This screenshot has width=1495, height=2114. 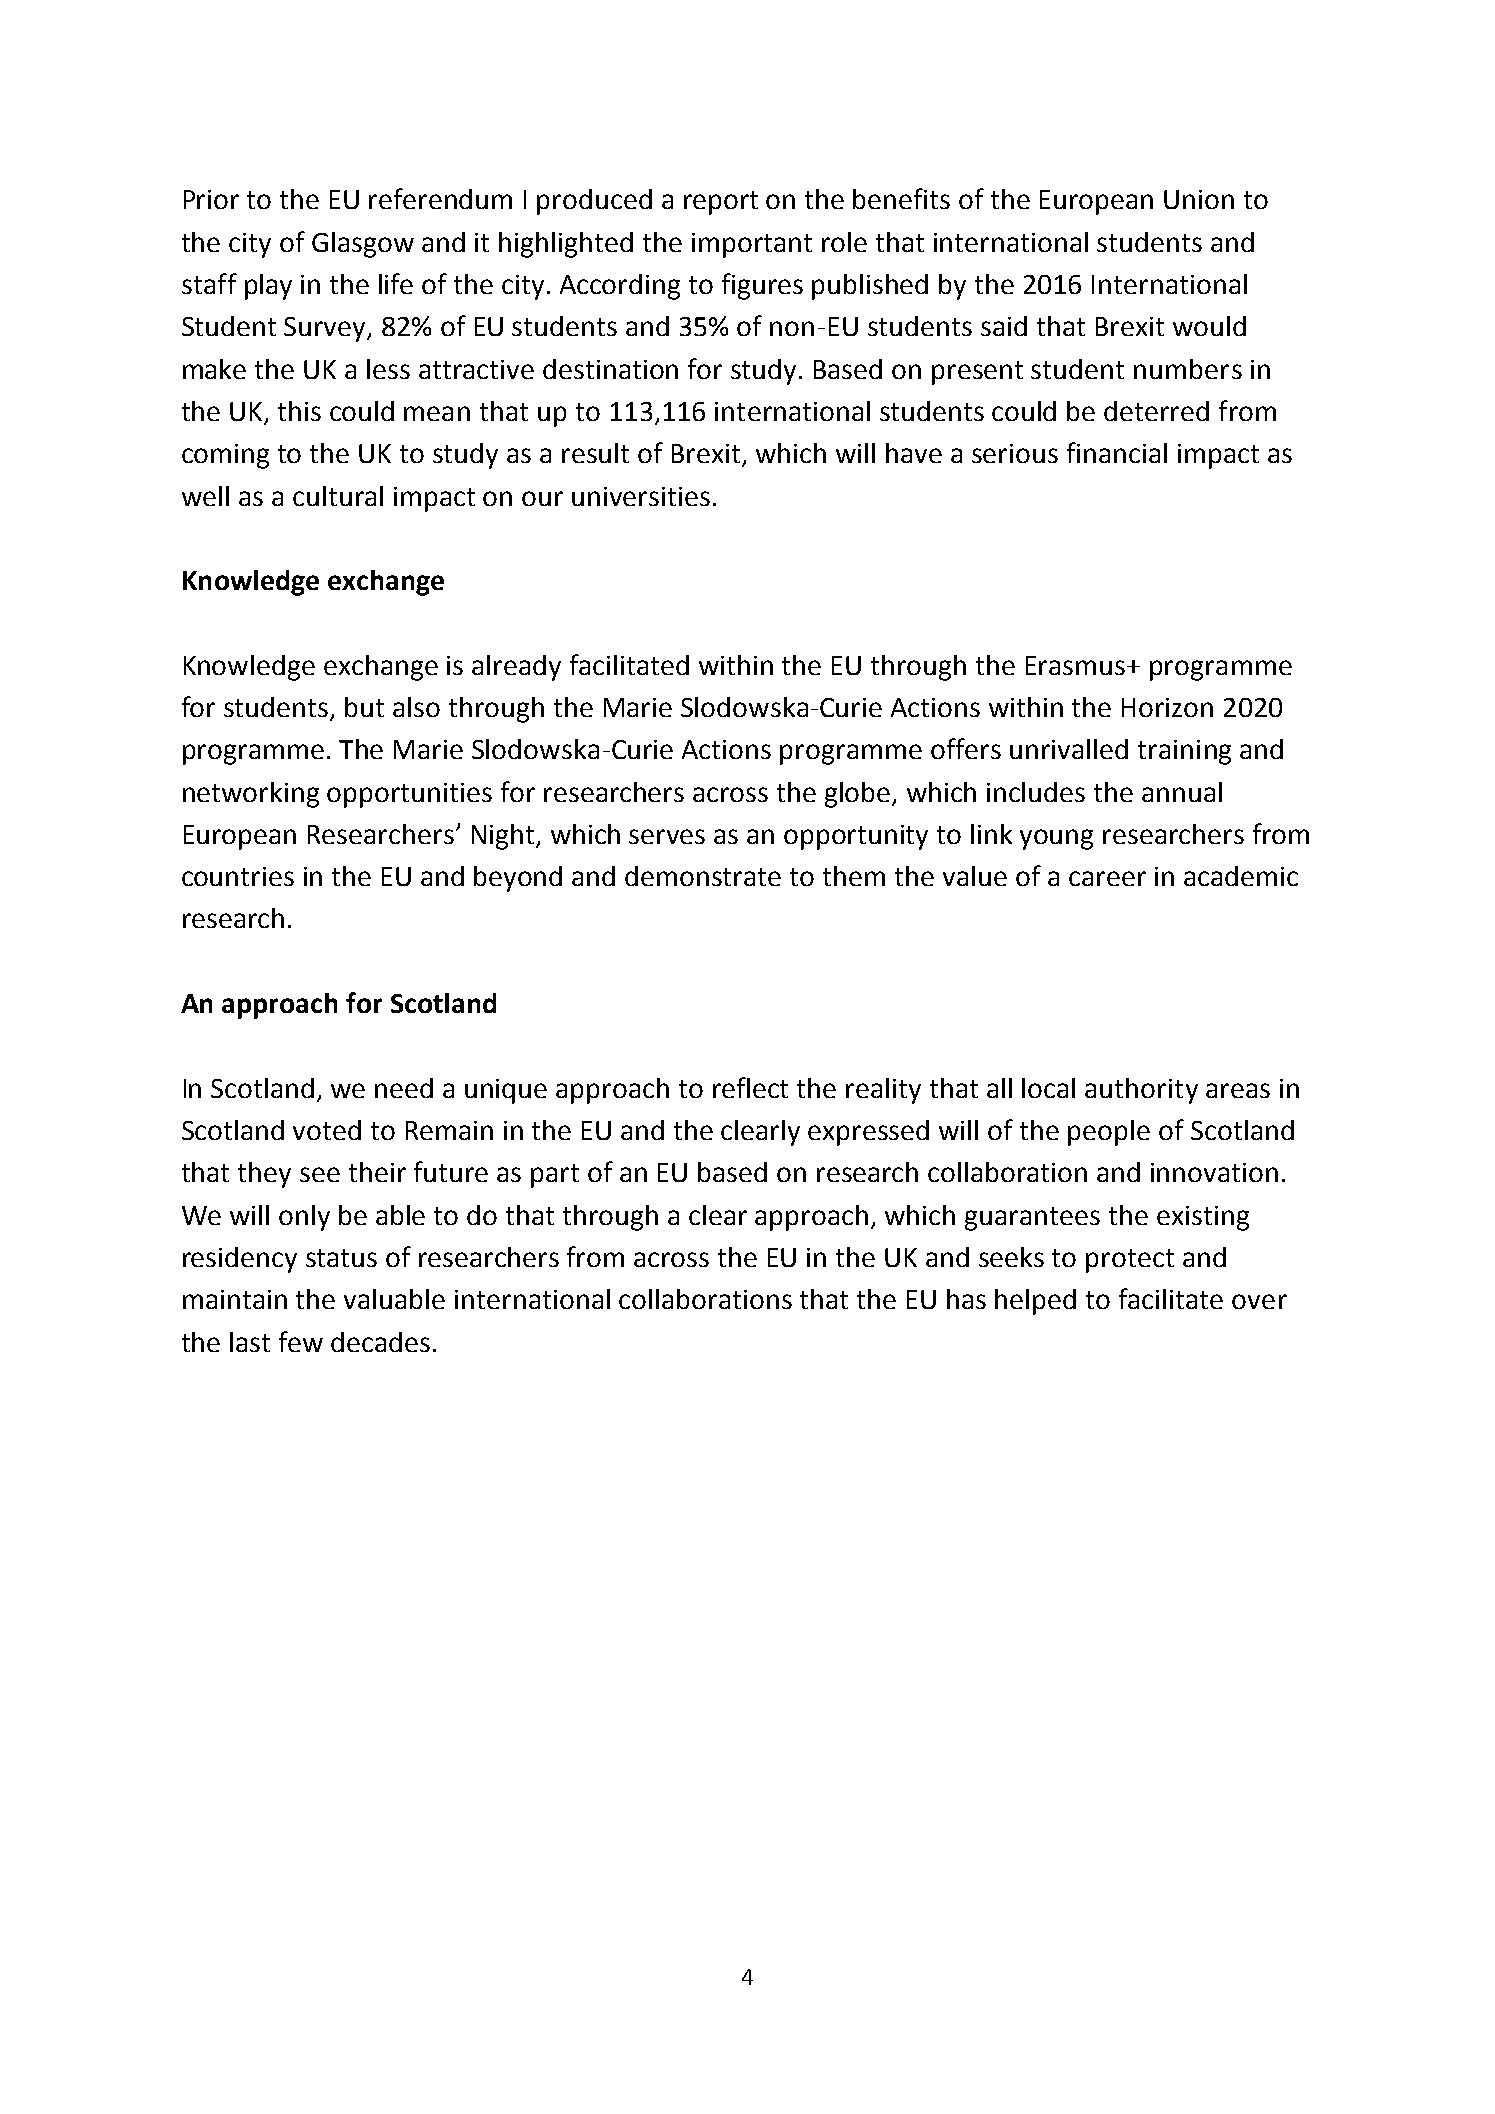 What do you see at coordinates (1199, 199) in the screenshot?
I see `Union` at bounding box center [1199, 199].
